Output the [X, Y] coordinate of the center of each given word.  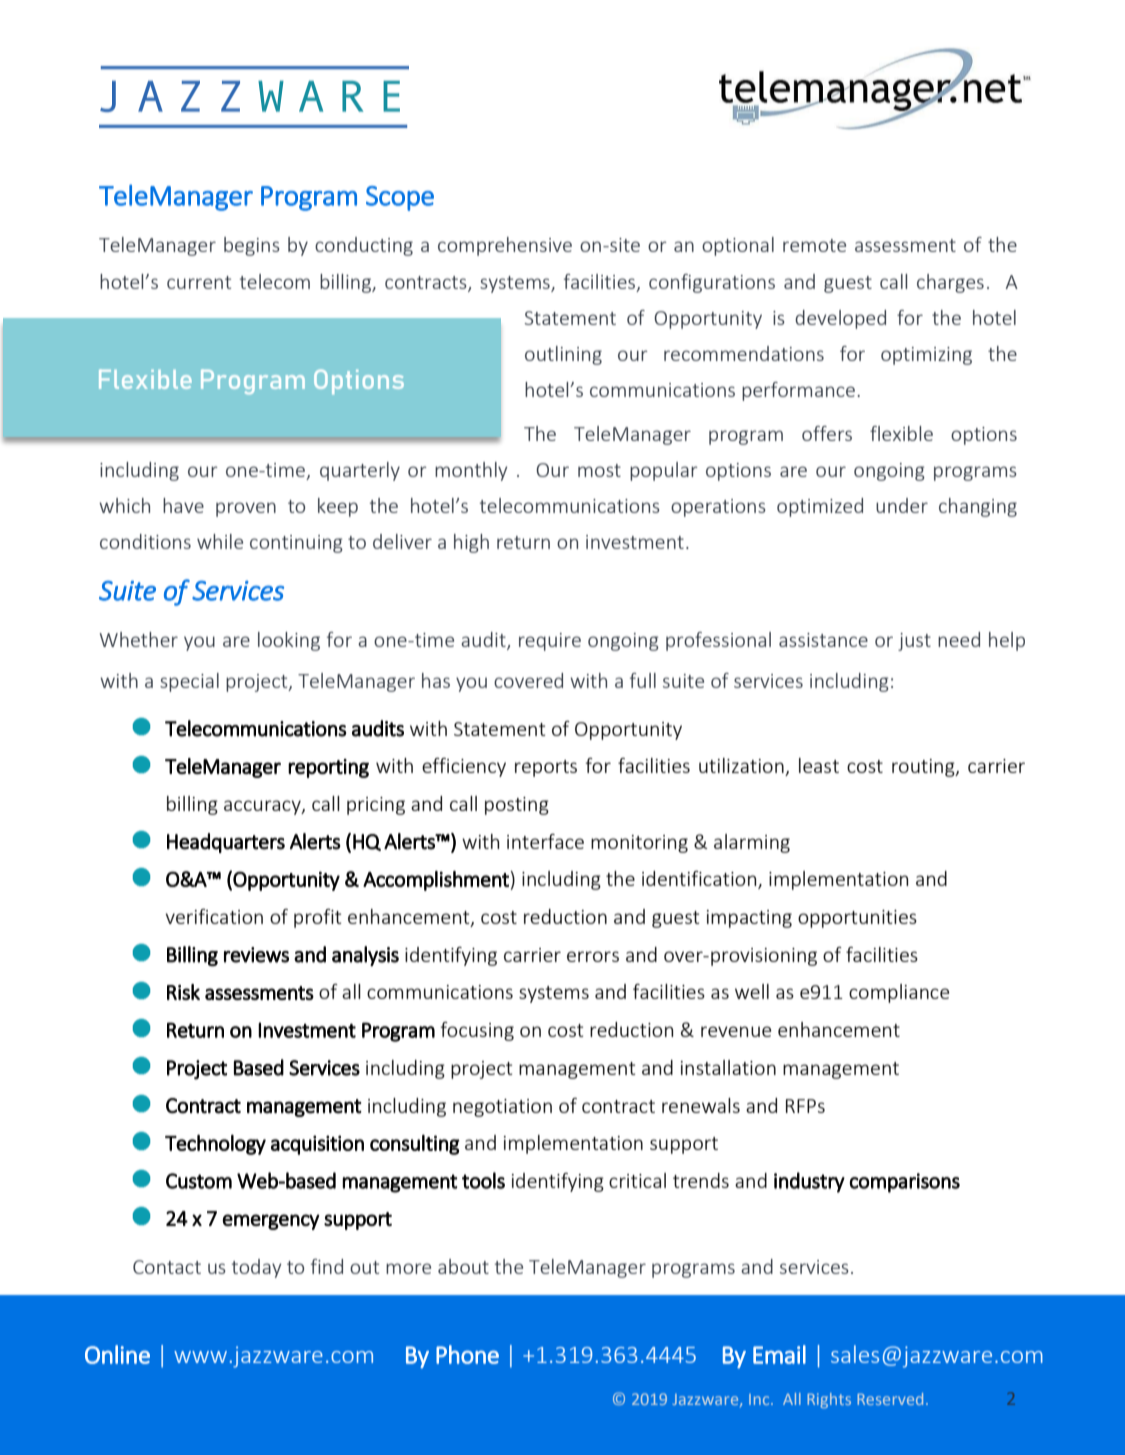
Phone [467, 1354]
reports [546, 768]
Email [779, 1354]
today [256, 1268]
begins [252, 246]
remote [814, 245]
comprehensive [505, 246]
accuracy [263, 807]
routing [924, 768]
